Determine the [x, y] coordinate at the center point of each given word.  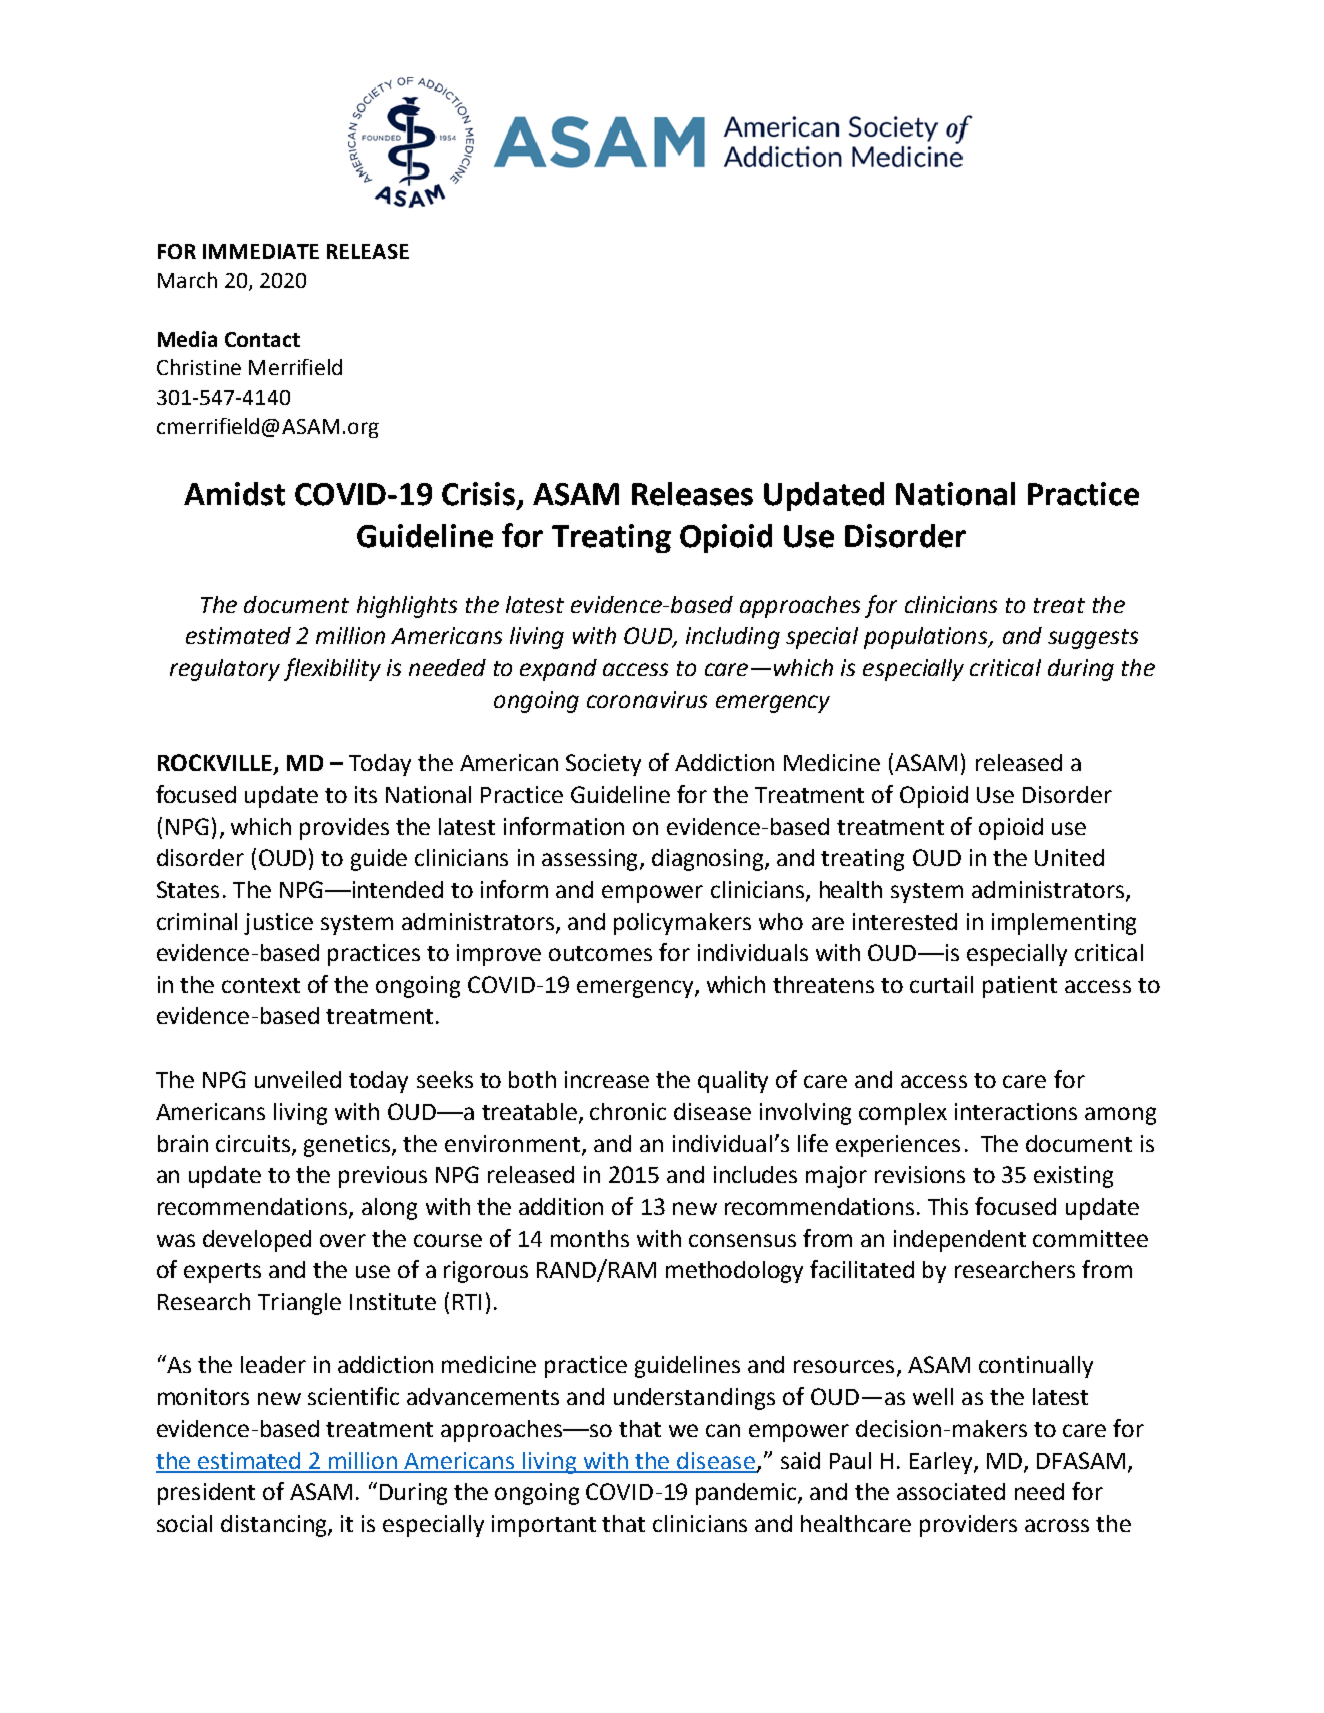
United [1069, 857]
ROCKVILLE [215, 762]
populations [927, 638]
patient [1020, 987]
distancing [275, 1526]
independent [960, 1241]
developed [257, 1241]
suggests [1093, 639]
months [590, 1238]
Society [603, 765]
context [261, 985]
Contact [262, 339]
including [733, 638]
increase [607, 1079]
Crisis [478, 494]
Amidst [234, 494]
